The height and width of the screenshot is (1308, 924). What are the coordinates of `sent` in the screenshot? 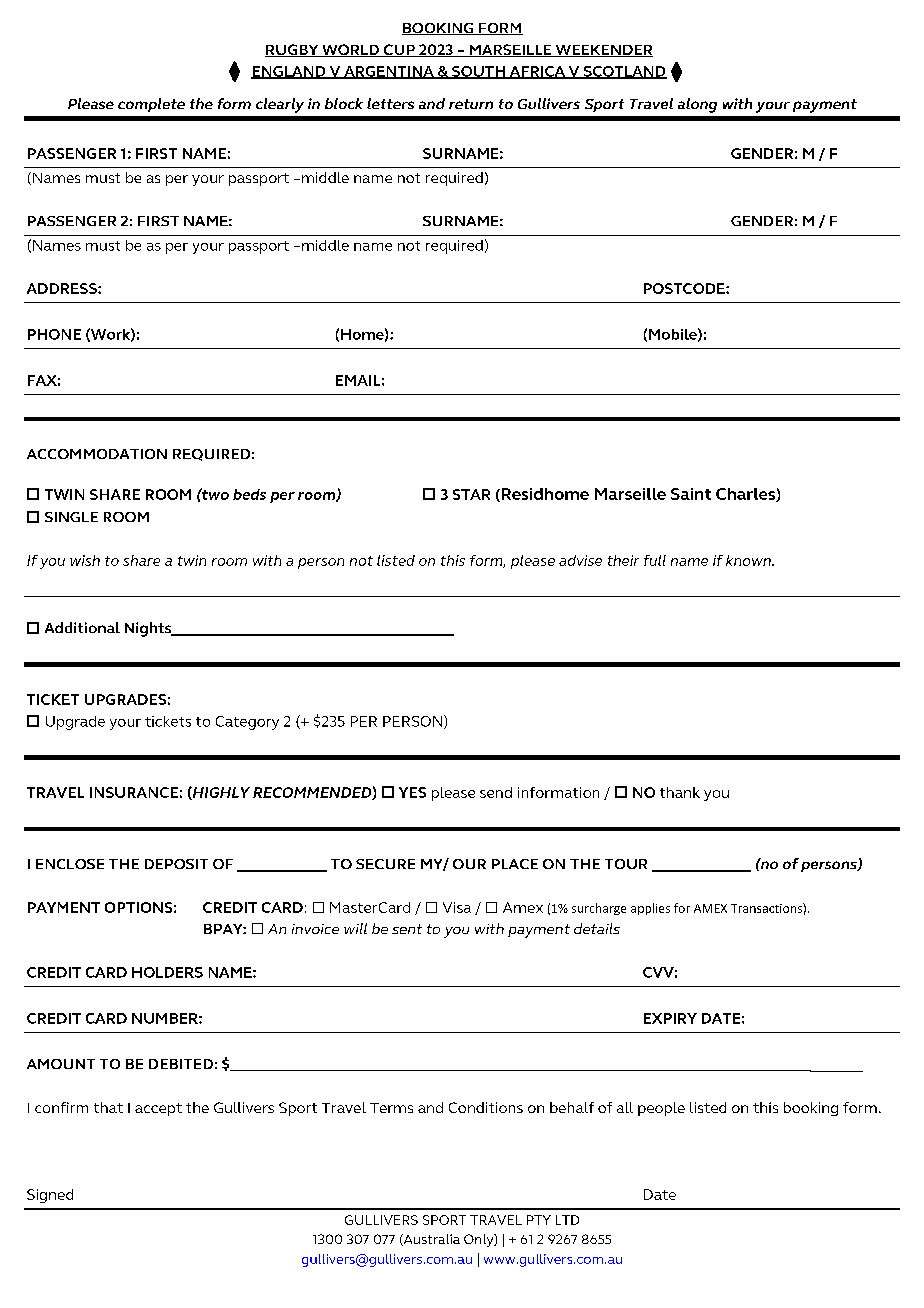 It's located at (407, 929).
